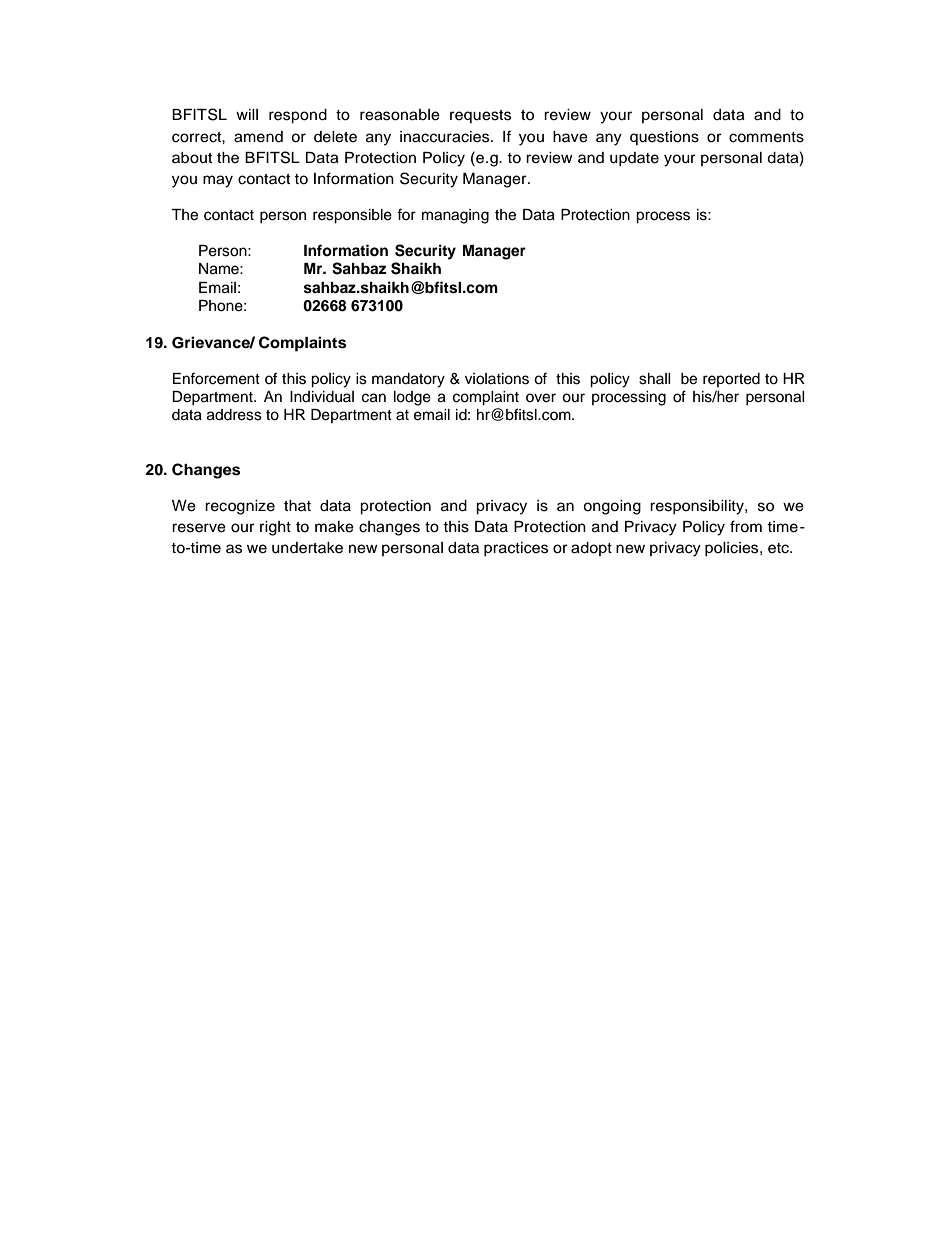 Image resolution: width=952 pixels, height=1233 pixels. What do you see at coordinates (497, 379) in the screenshot?
I see `violations` at bounding box center [497, 379].
